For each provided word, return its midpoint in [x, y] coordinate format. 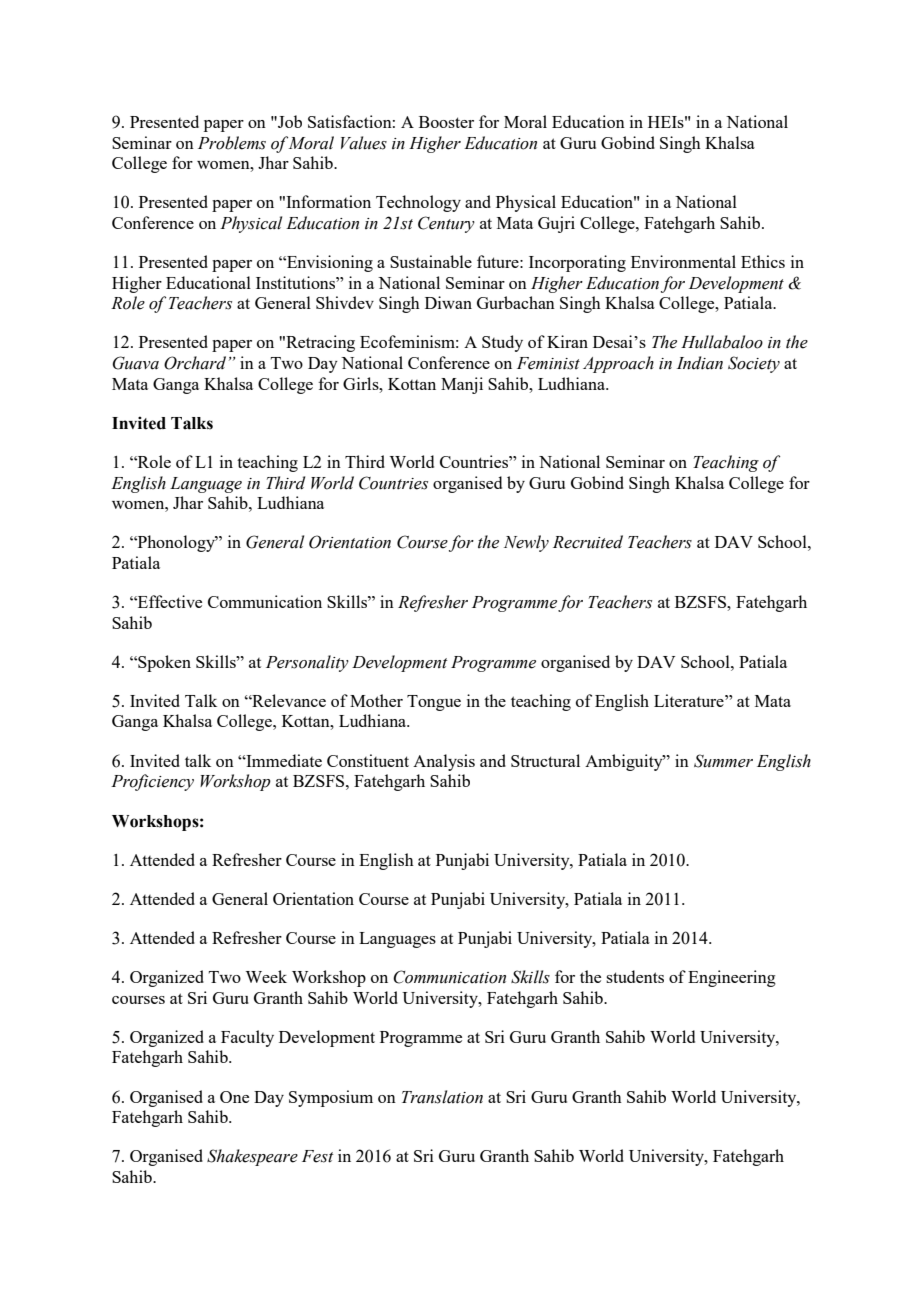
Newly [526, 543]
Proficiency [152, 782]
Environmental [683, 261]
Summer [723, 761]
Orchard [195, 363]
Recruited [588, 542]
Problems [232, 143]
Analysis [444, 762]
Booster [446, 122]
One [234, 1097]
